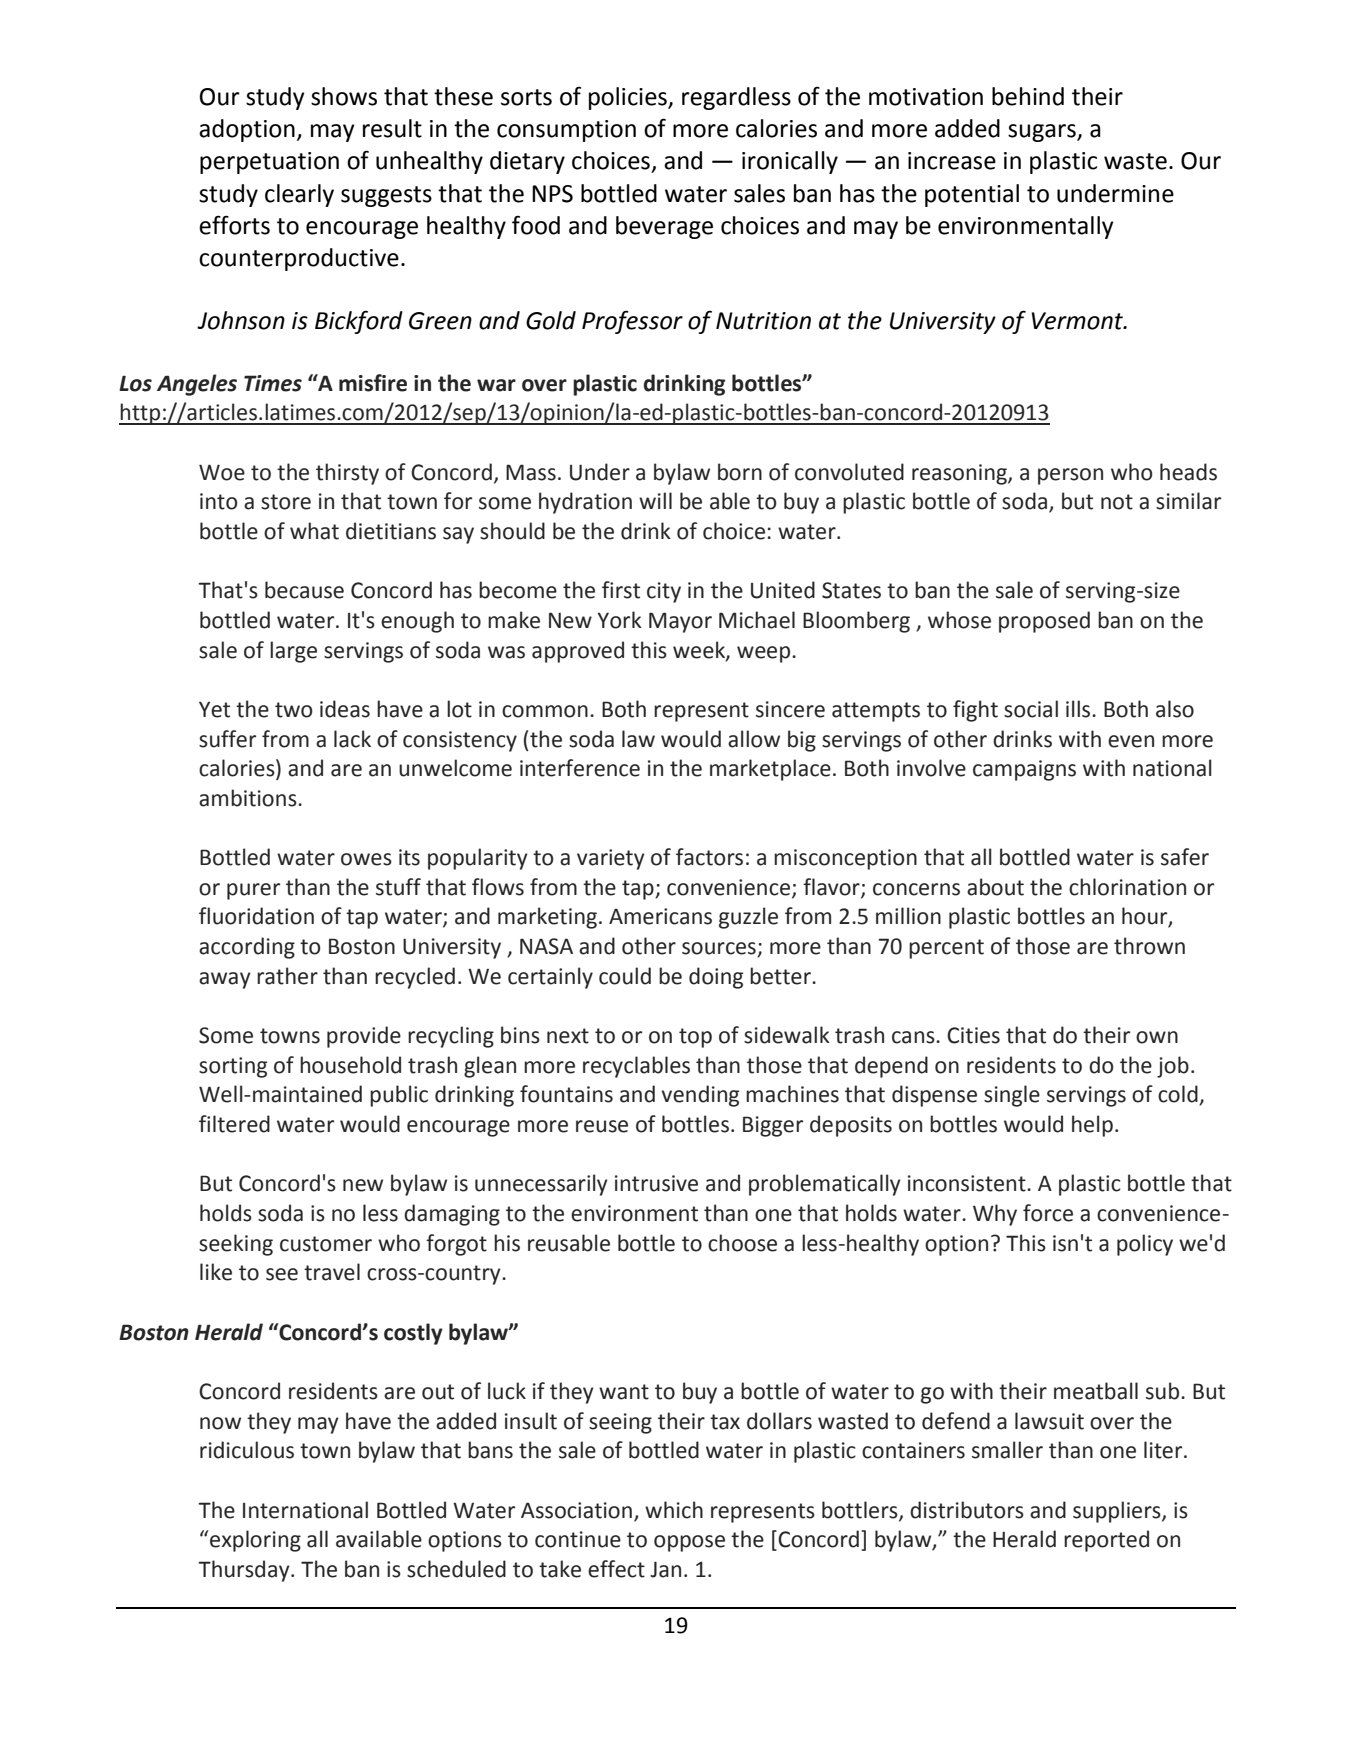 The image size is (1352, 1749). I want to click on campaigns, so click(1024, 770).
